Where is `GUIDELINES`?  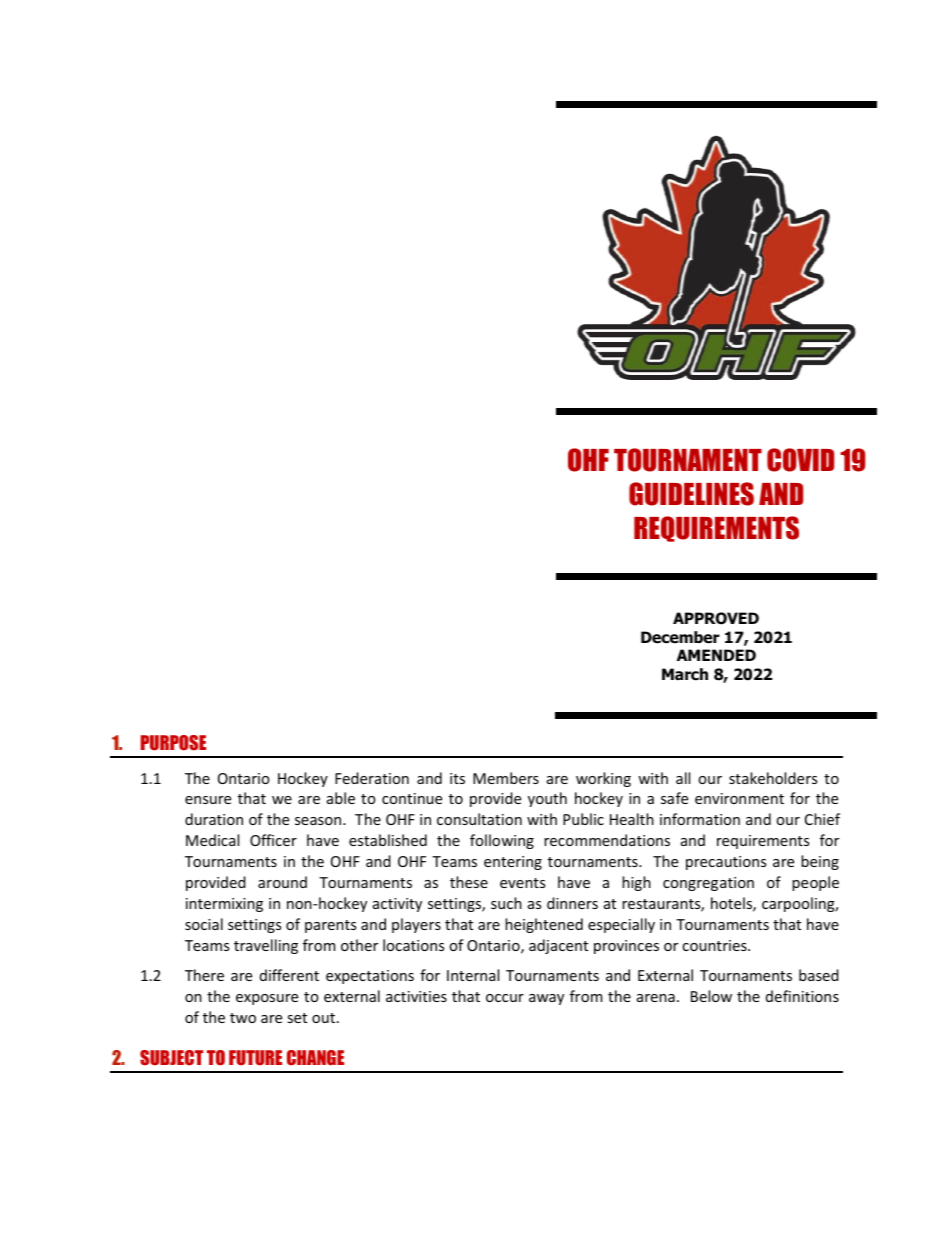
GUIDELINES is located at coordinates (691, 494).
